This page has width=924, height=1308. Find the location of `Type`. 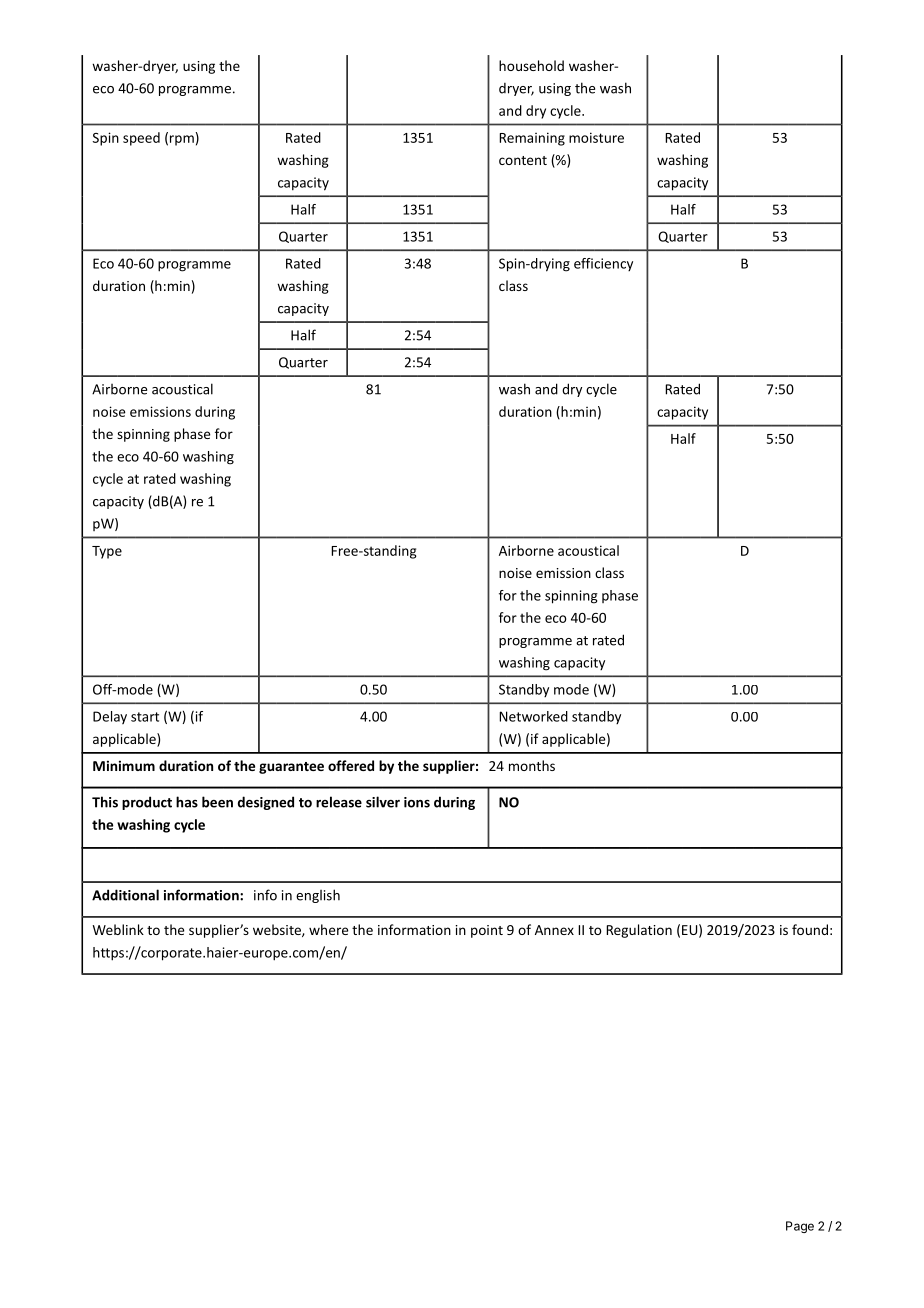

Type is located at coordinates (107, 552).
